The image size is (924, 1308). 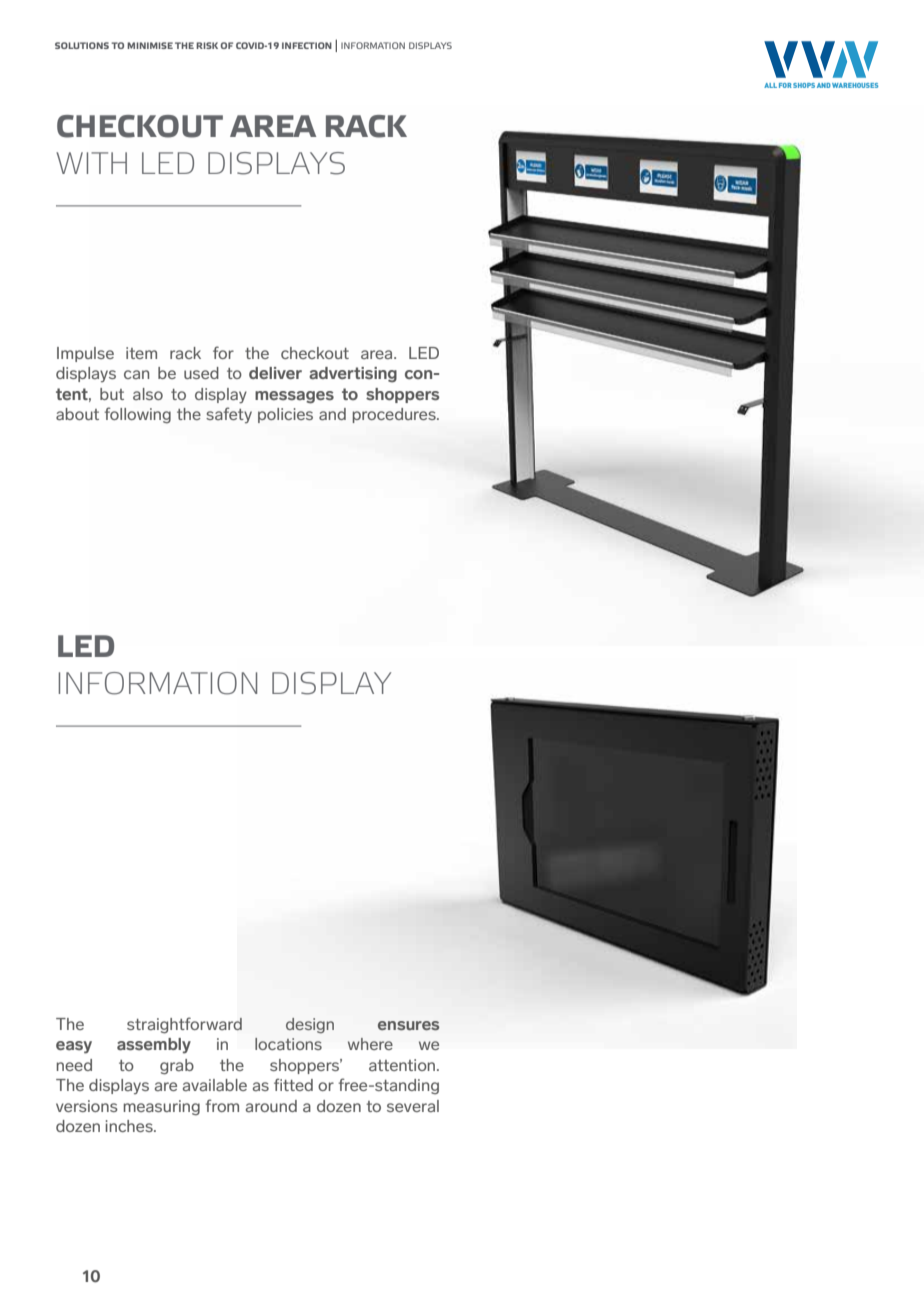 What do you see at coordinates (770, 85) in the screenshot?
I see `ALL` at bounding box center [770, 85].
